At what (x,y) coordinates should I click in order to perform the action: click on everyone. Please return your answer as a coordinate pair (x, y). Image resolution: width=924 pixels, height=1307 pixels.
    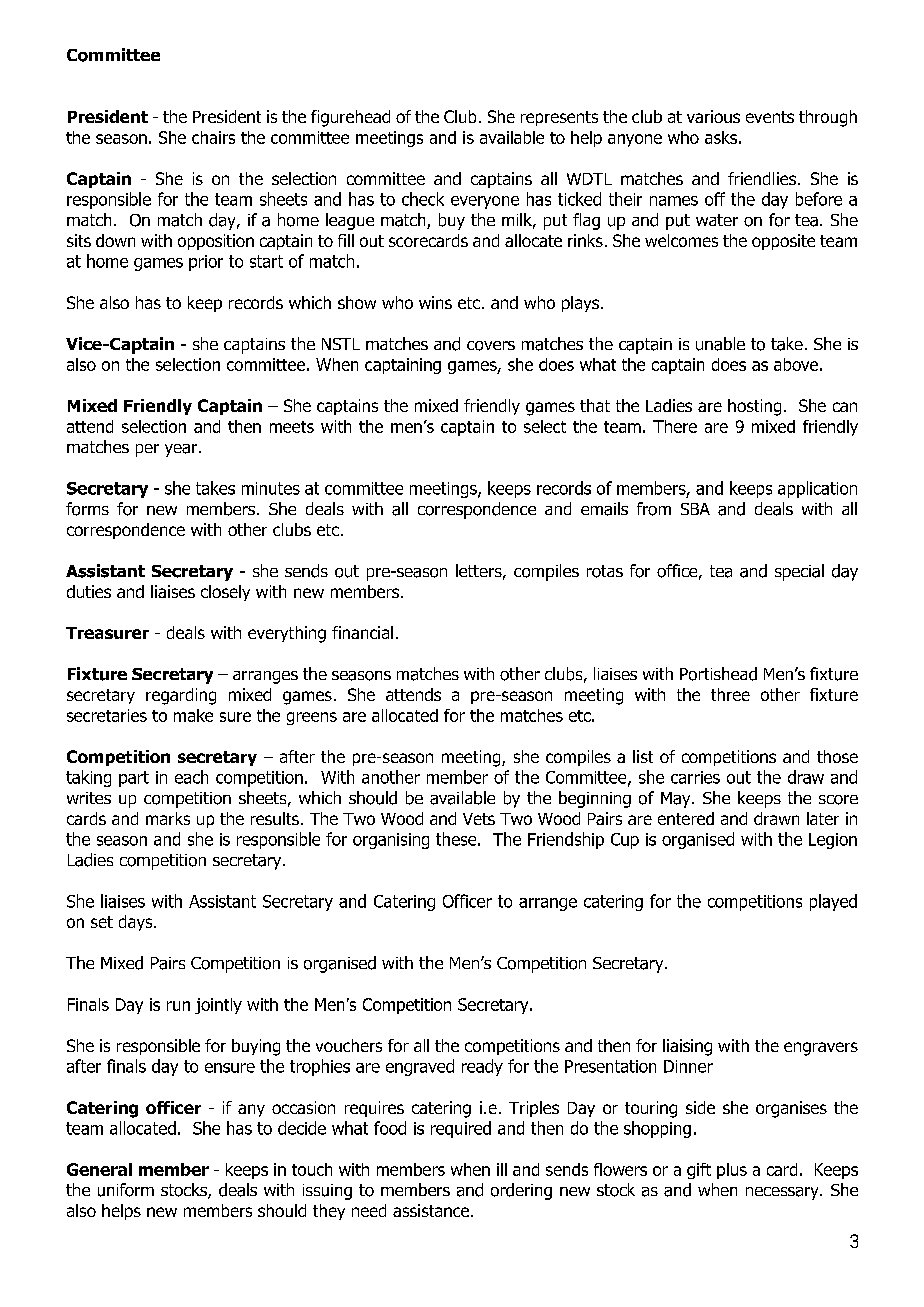
    Looking at the image, I should click on (485, 202).
